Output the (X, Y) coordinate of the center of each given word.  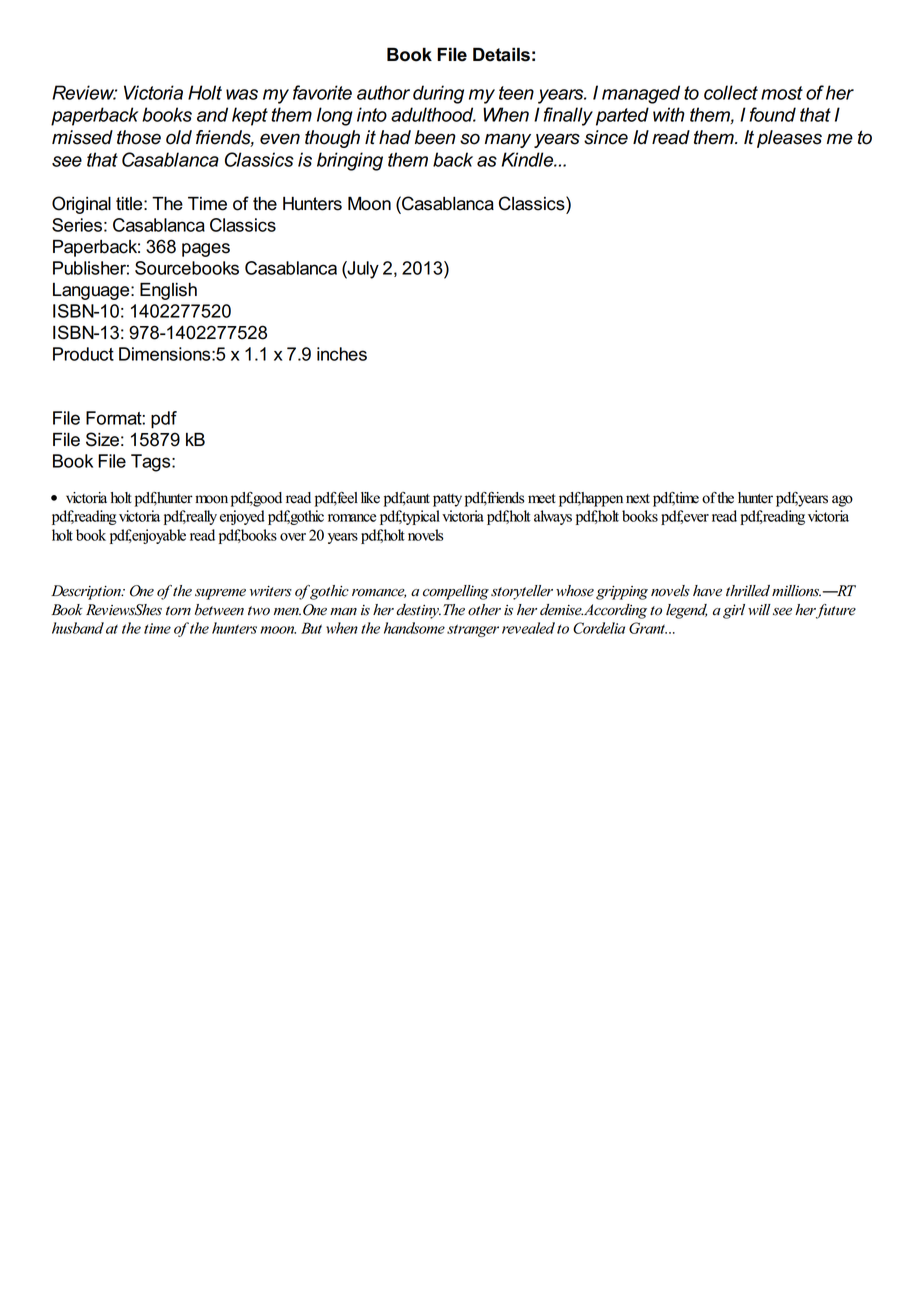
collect (731, 92)
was (242, 94)
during (438, 94)
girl (734, 611)
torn (178, 611)
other (484, 610)
